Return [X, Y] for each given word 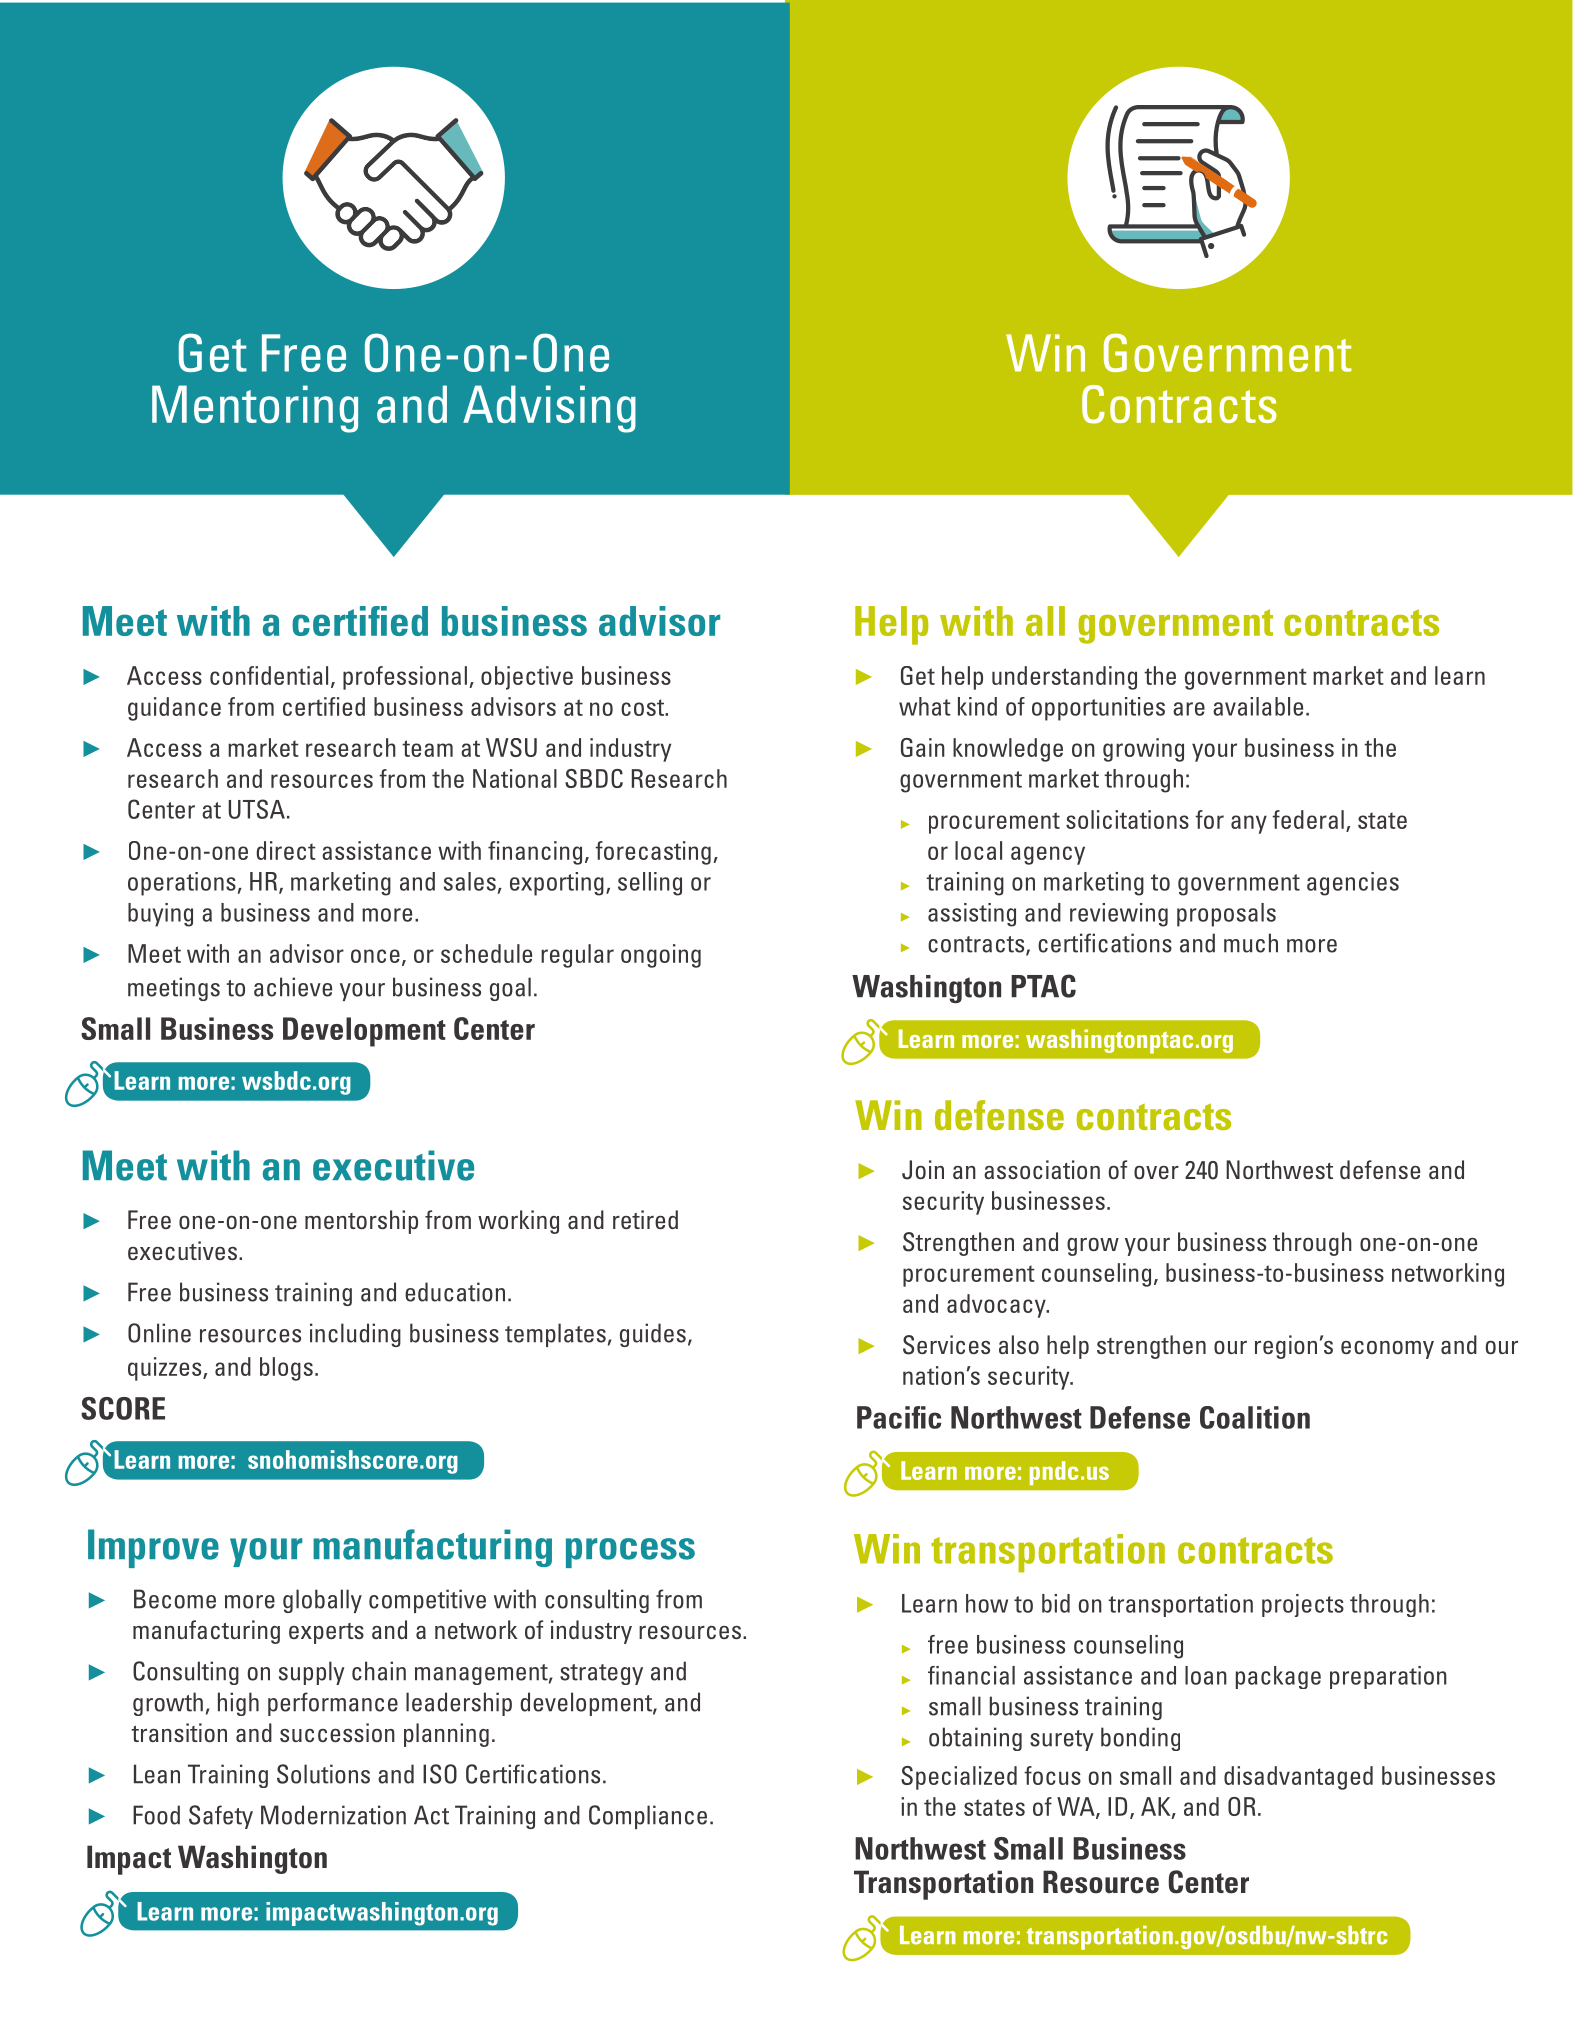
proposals [1226, 915]
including [355, 1335]
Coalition [1255, 1417]
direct [286, 850]
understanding [1064, 678]
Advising [549, 409]
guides [653, 1335]
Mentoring [255, 409]
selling [650, 884]
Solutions [323, 1774]
